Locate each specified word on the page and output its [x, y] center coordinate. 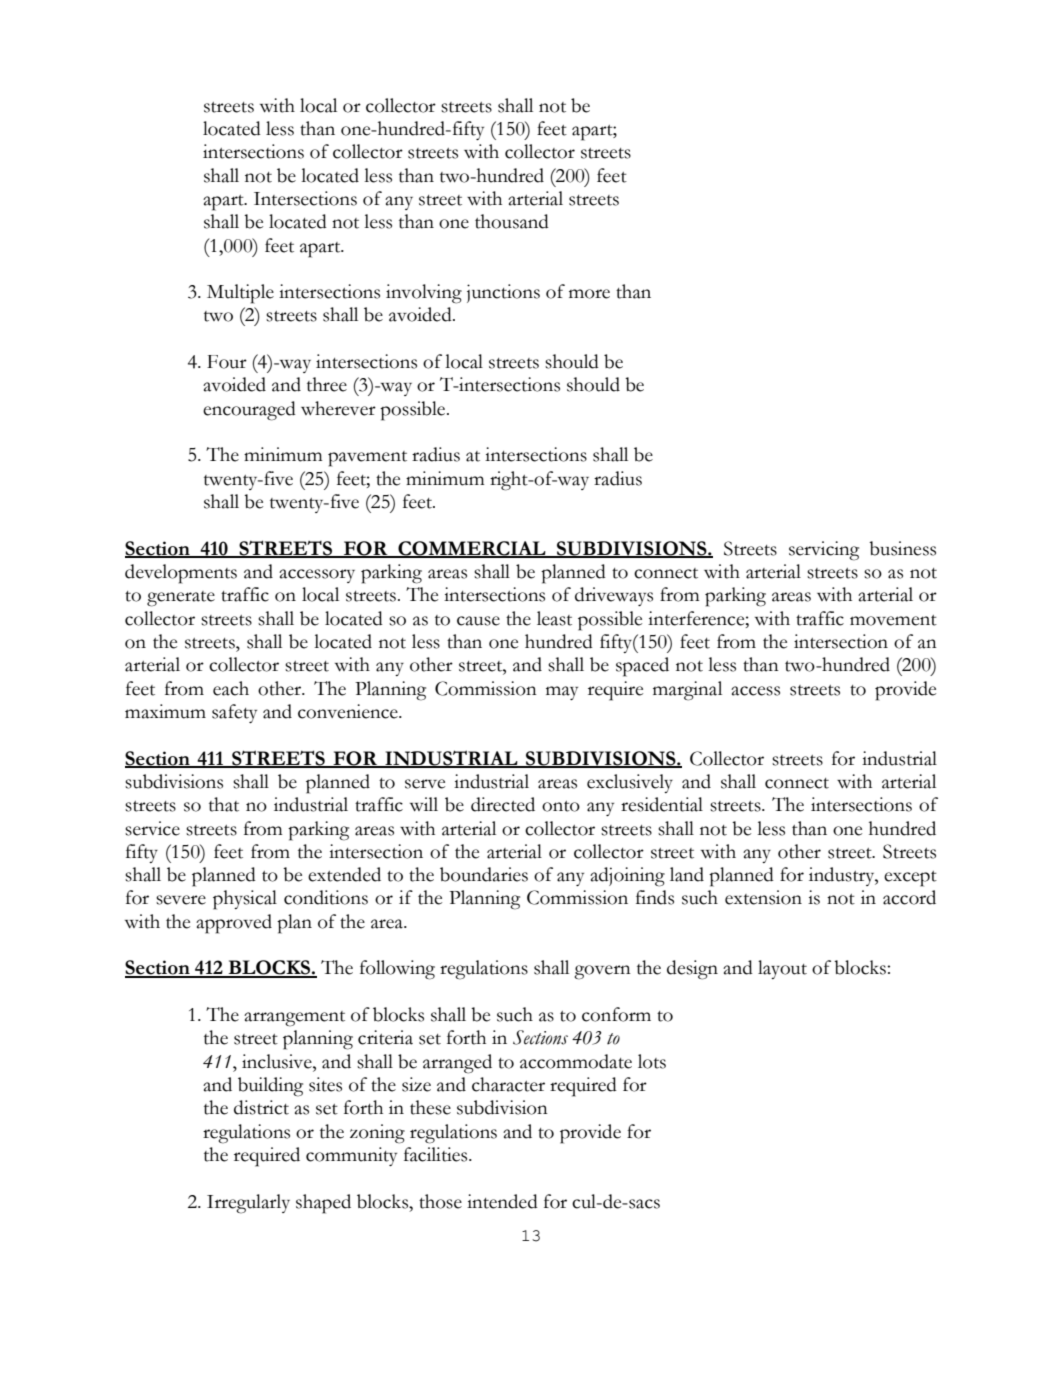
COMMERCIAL [472, 549]
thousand [512, 221]
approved [234, 924]
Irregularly [248, 1204]
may [562, 693]
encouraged [249, 411]
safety [234, 713]
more [589, 294]
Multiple [240, 294]
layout [782, 969]
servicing [824, 551]
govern [602, 972]
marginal [687, 691]
